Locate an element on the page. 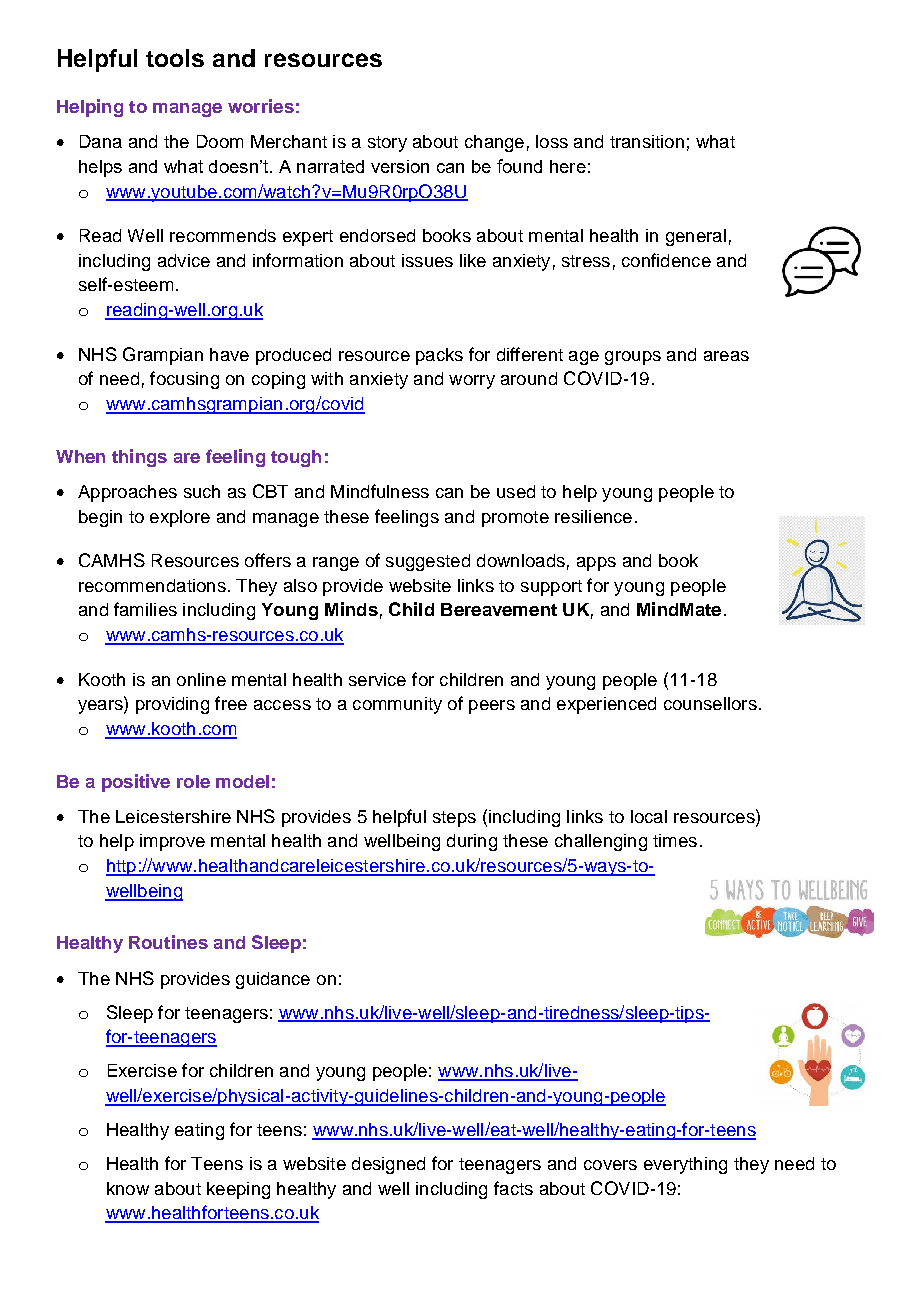 The height and width of the document is (1308, 924). know is located at coordinates (128, 1188).
